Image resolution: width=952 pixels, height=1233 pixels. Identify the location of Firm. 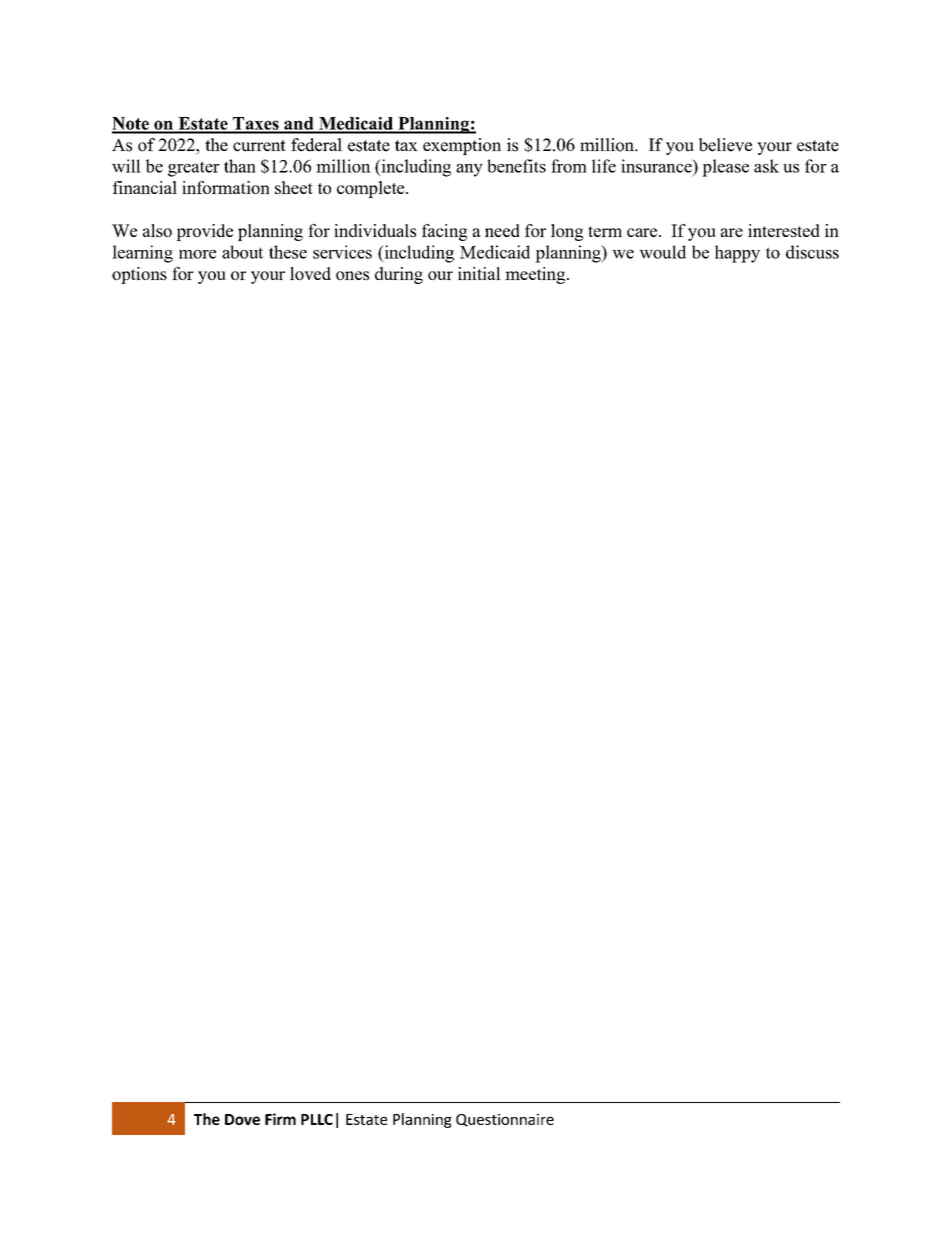
(280, 1119).
